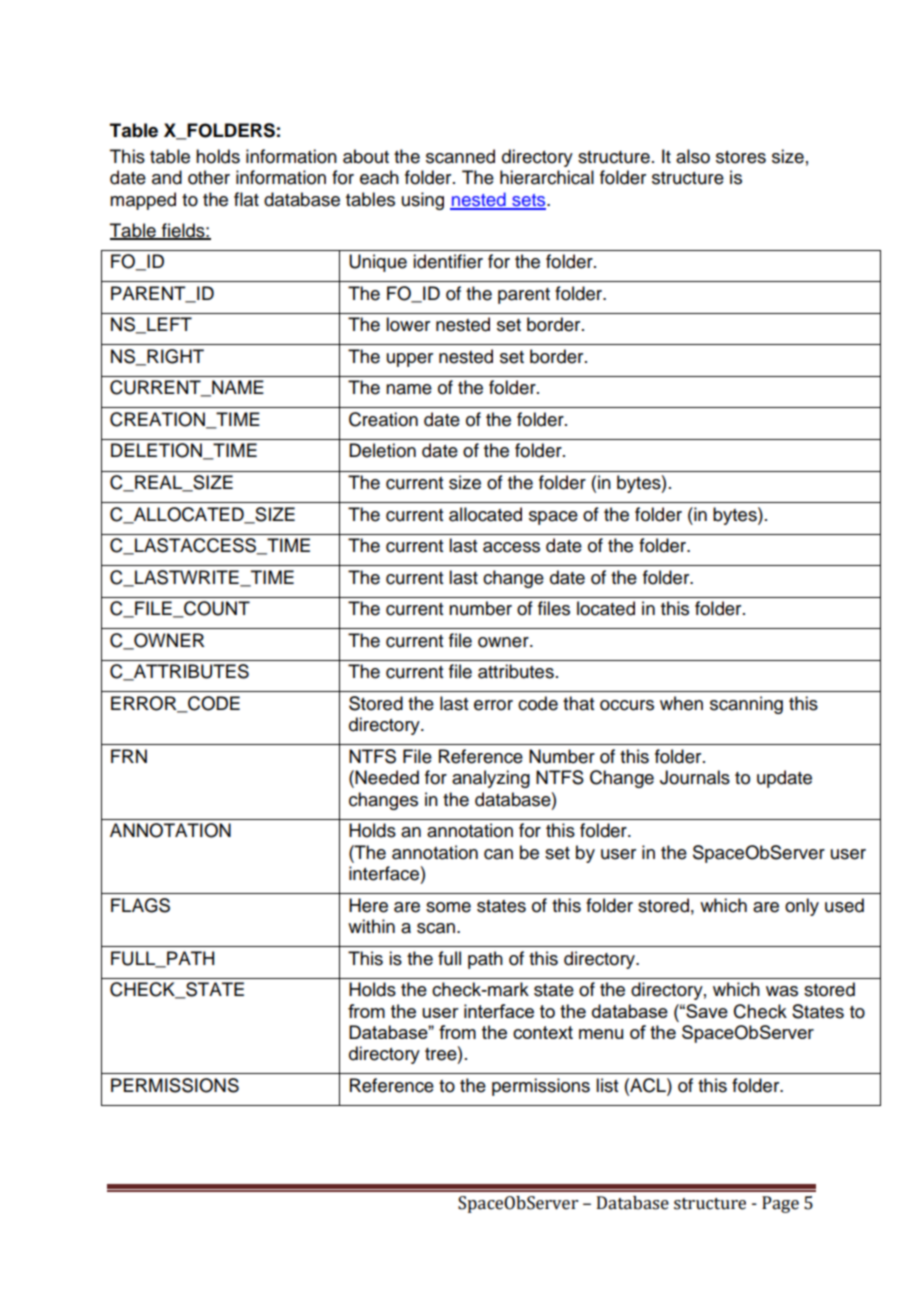 The height and width of the image is (1308, 924). I want to click on when, so click(681, 703).
